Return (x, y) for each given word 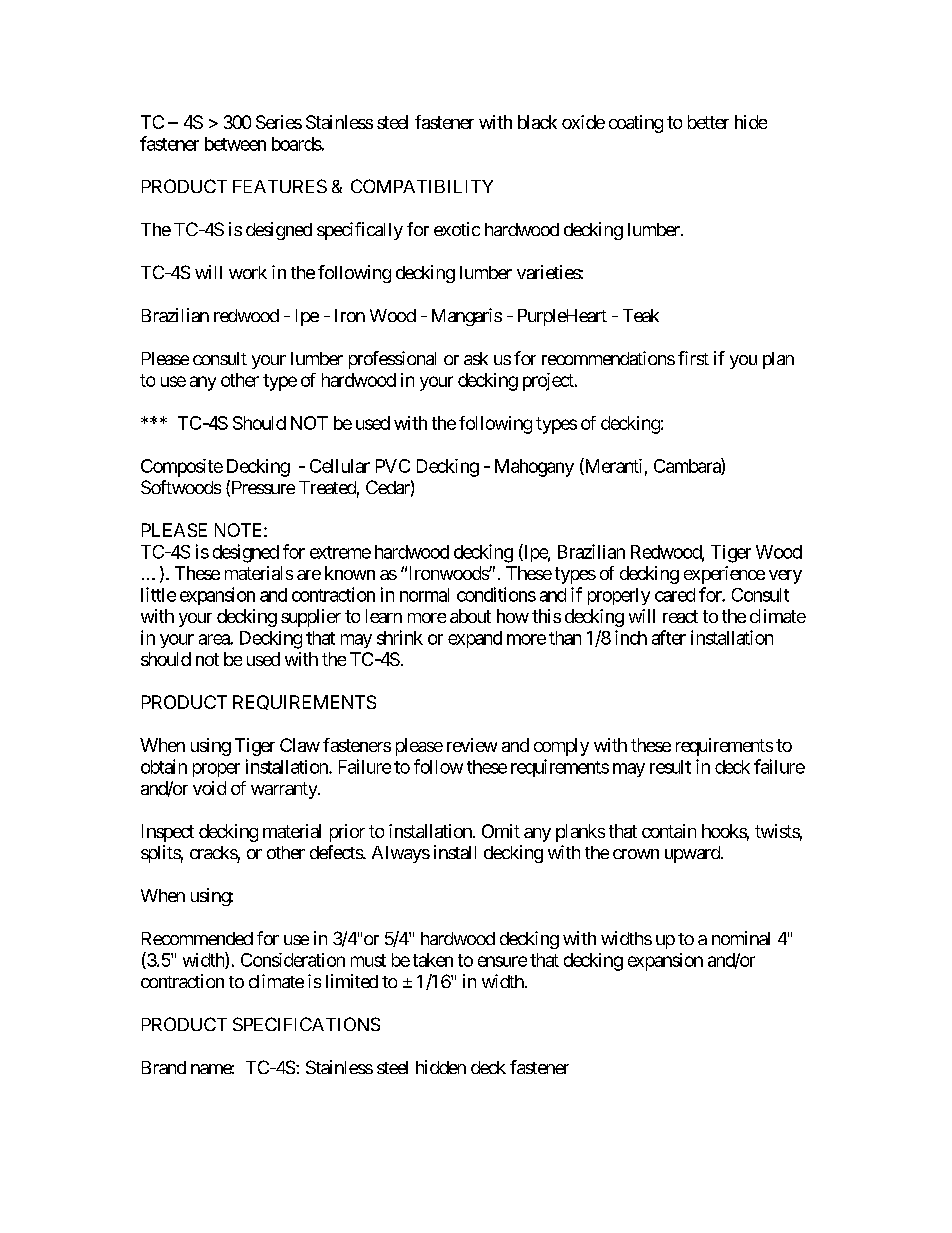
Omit (501, 831)
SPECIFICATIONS (306, 1024)
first (693, 358)
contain (669, 831)
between (235, 144)
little (158, 594)
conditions (496, 594)
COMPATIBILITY (422, 186)
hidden (441, 1067)
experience (724, 575)
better (708, 122)
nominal (741, 938)
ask (476, 358)
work (248, 272)
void (209, 788)
